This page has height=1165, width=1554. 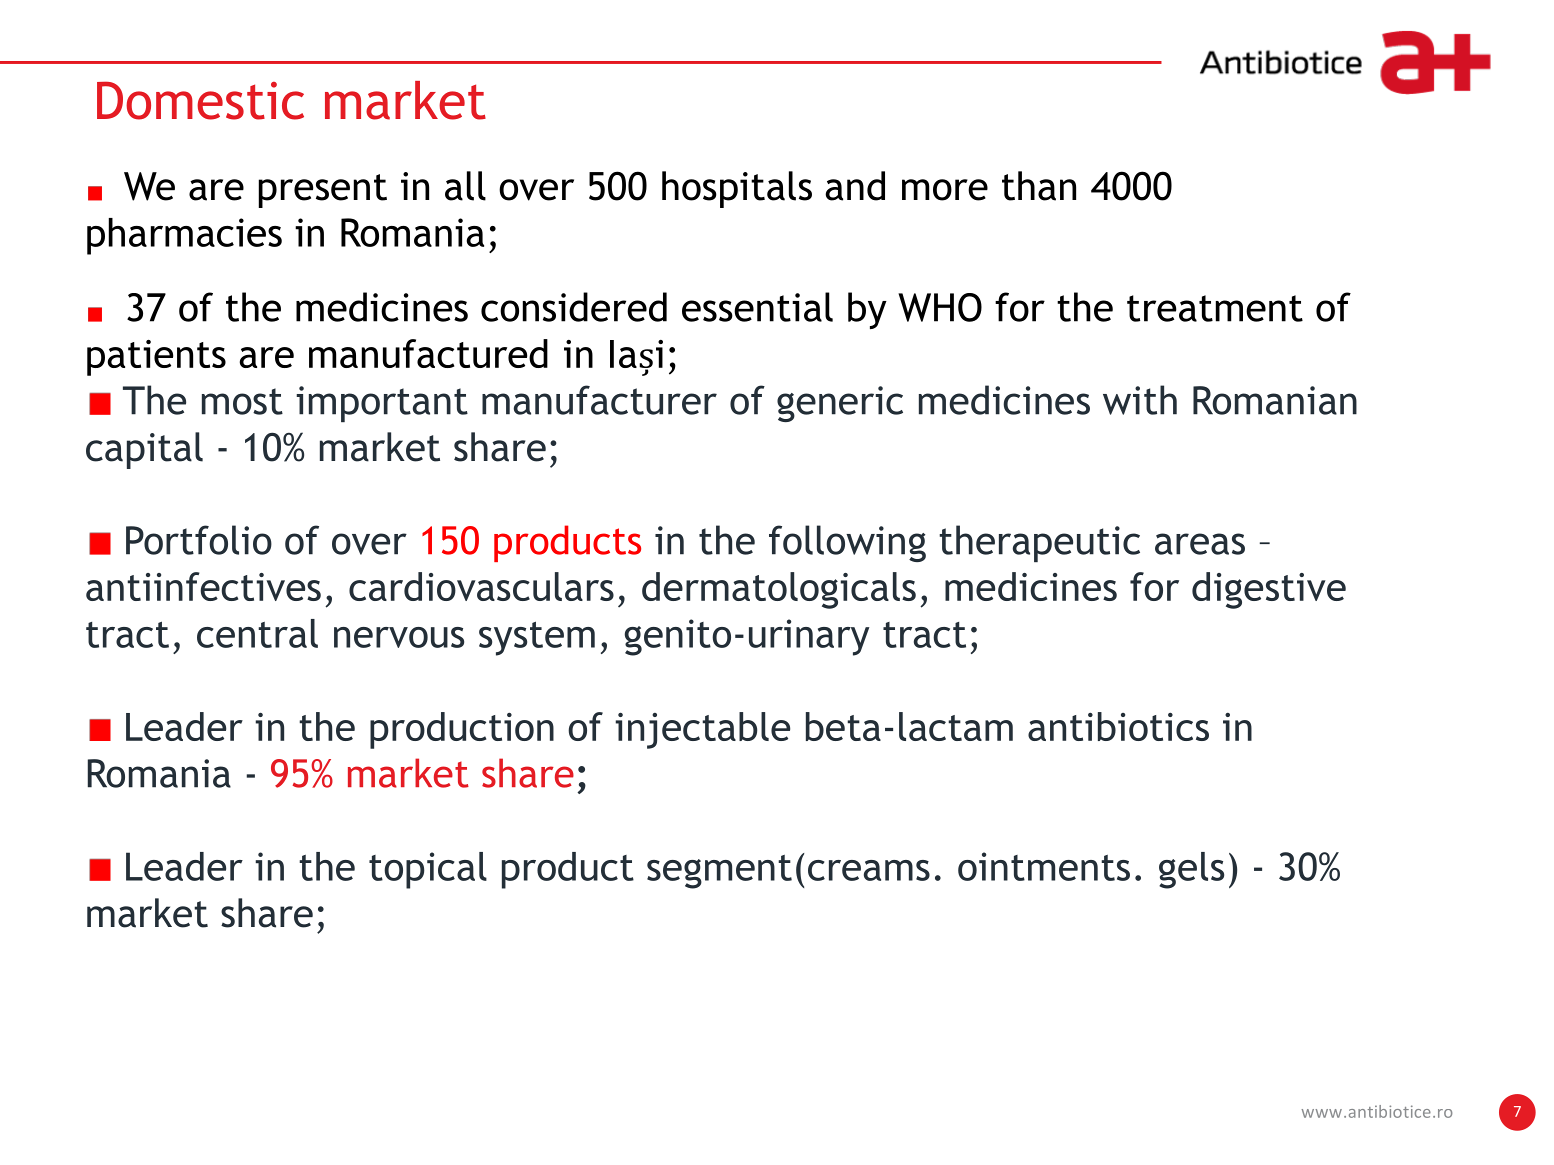 I want to click on Domestic, so click(x=200, y=100).
